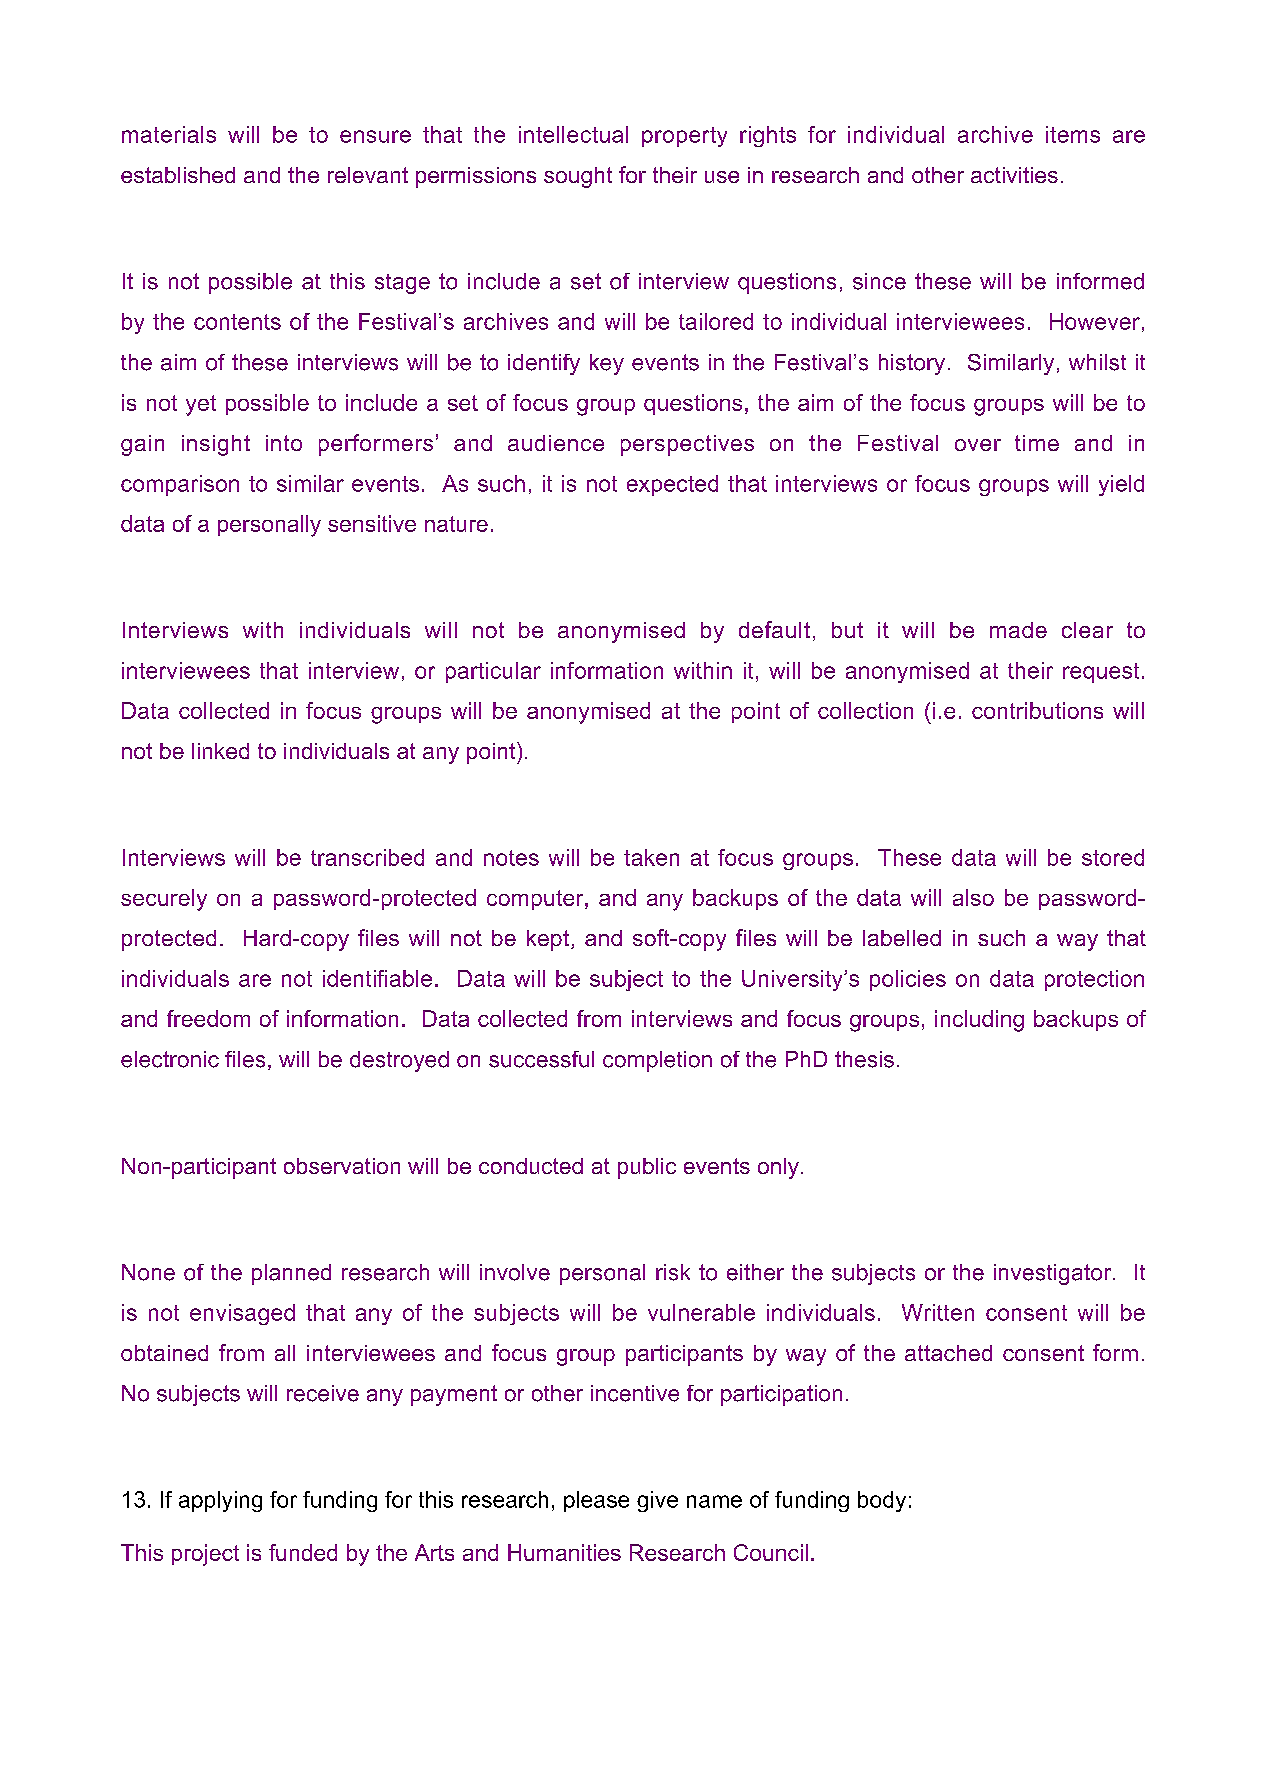  What do you see at coordinates (657, 1501) in the document?
I see `give` at bounding box center [657, 1501].
